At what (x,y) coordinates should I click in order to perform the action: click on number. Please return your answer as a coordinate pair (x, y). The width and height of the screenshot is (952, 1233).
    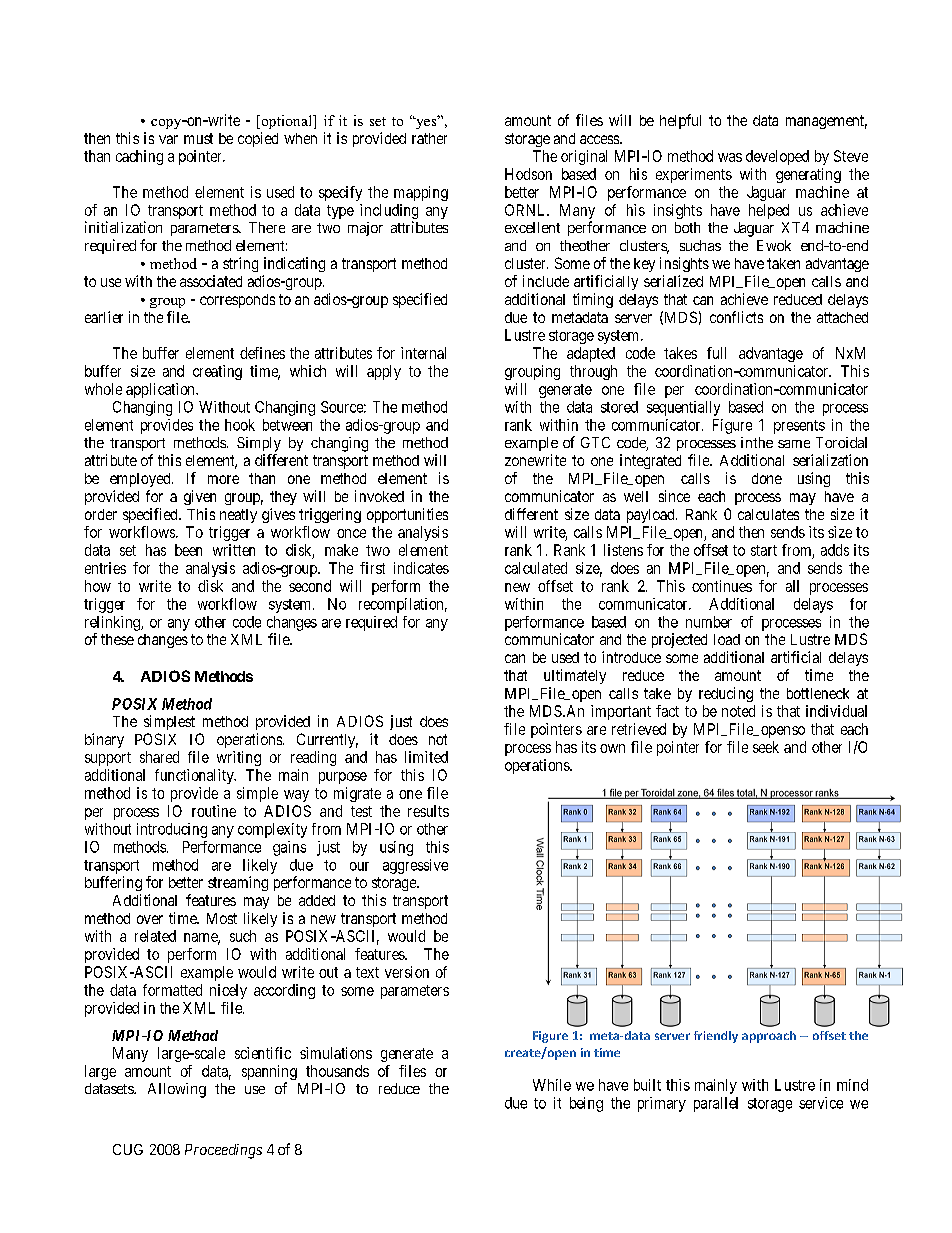
    Looking at the image, I should click on (709, 622).
